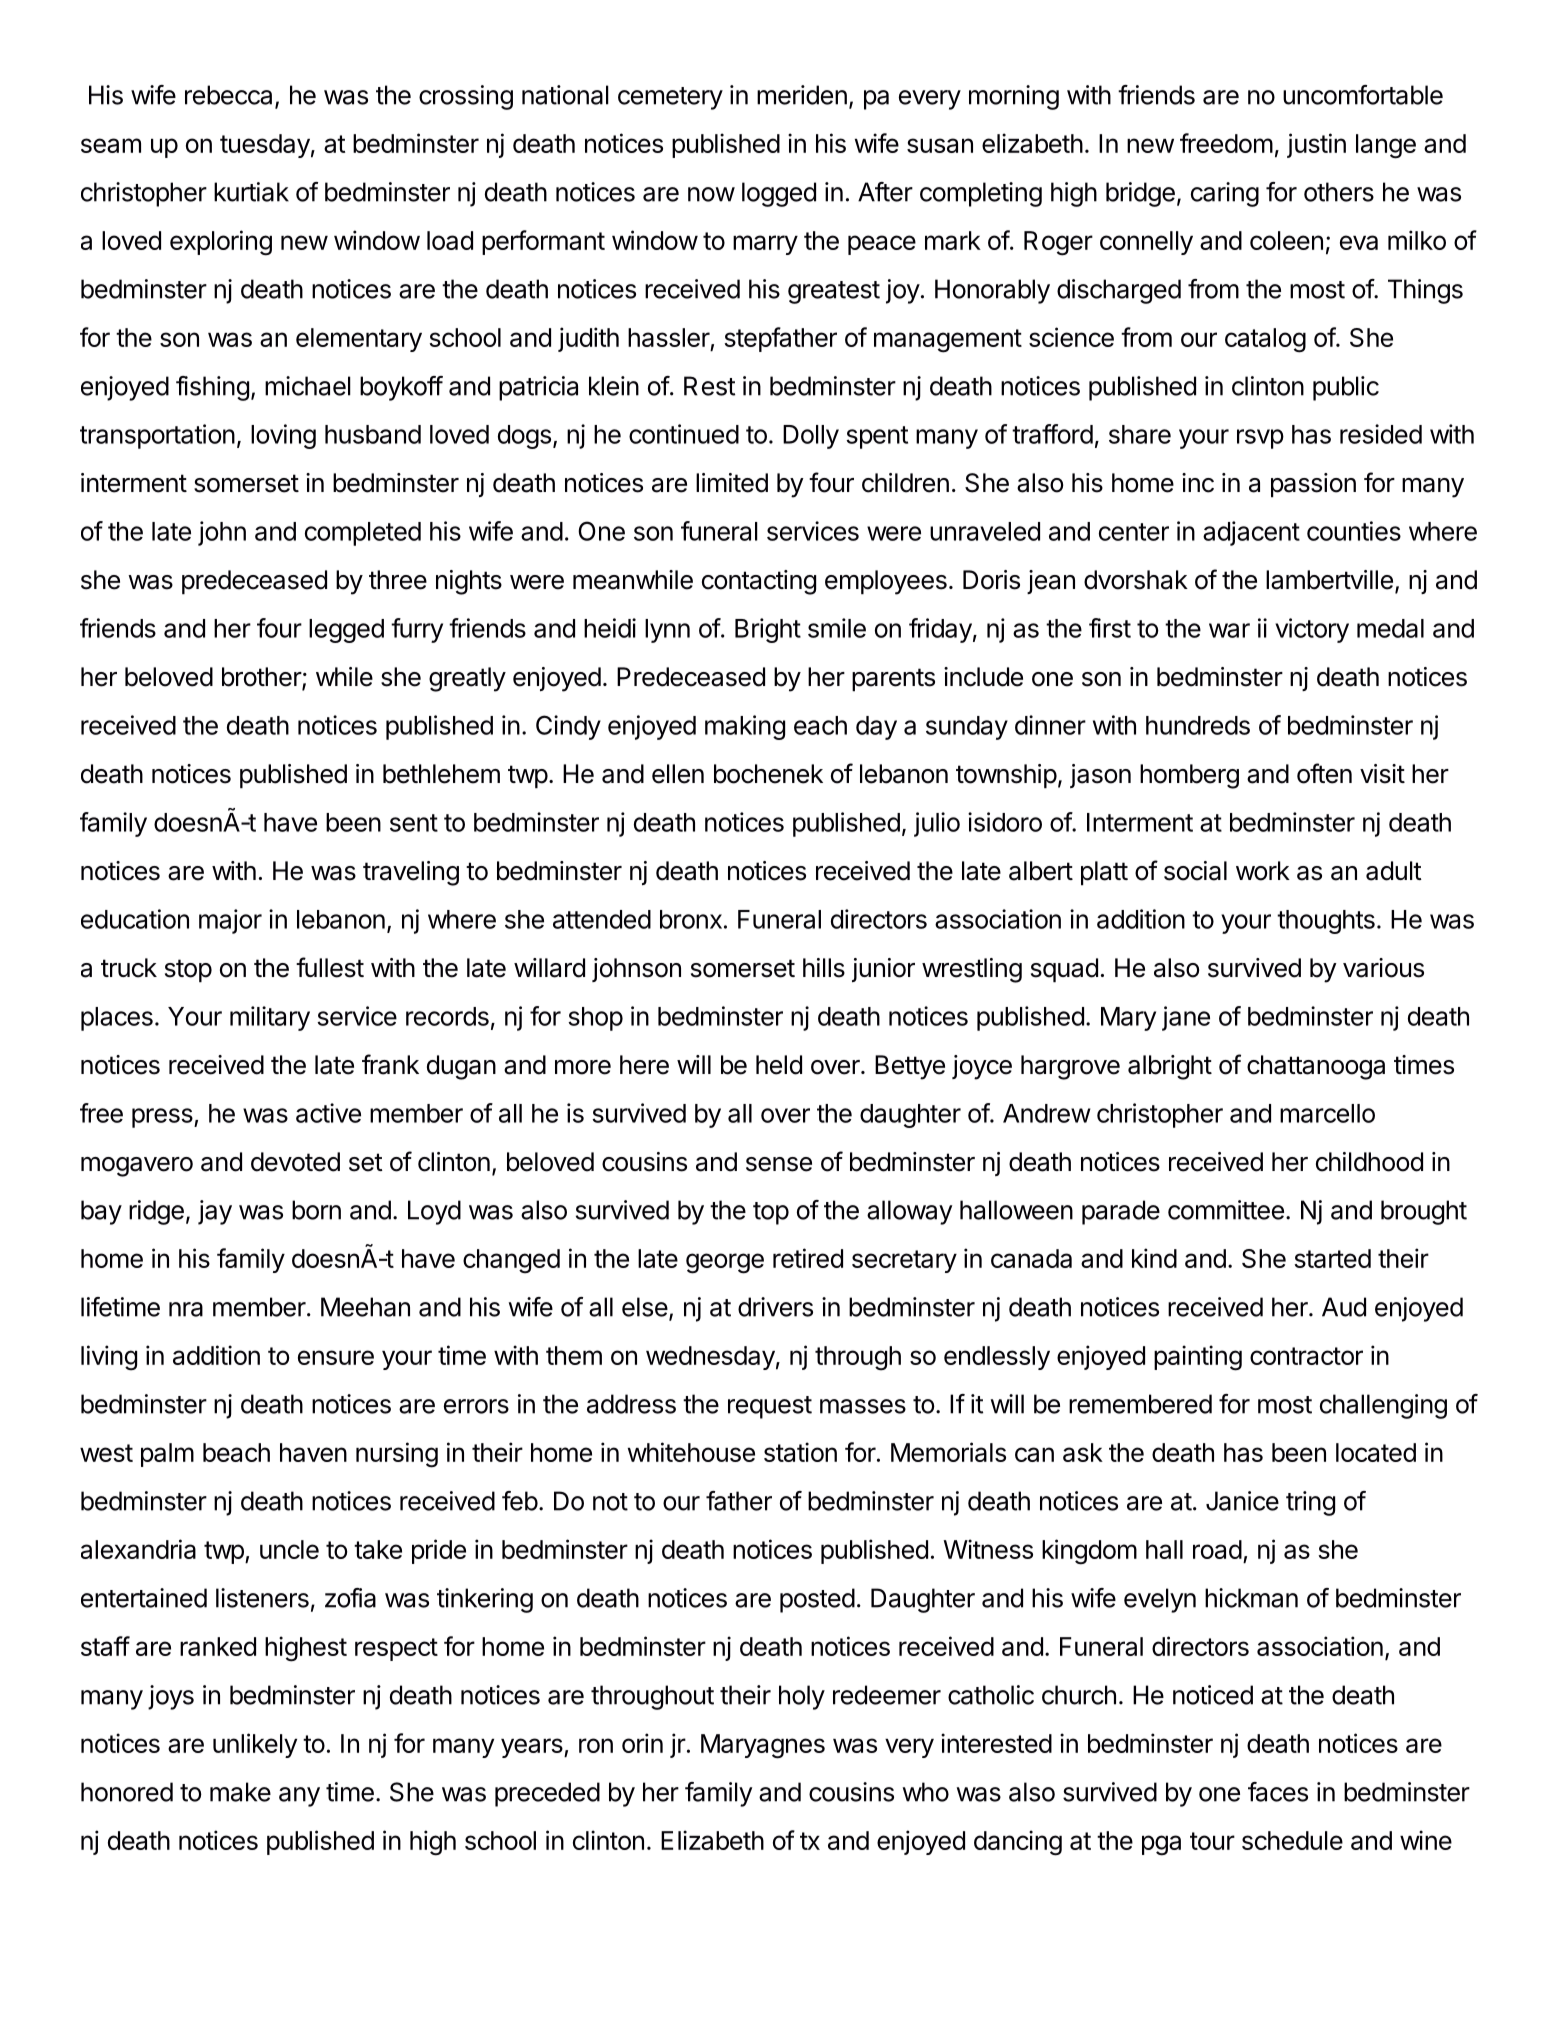  I want to click on logged, so click(779, 194).
